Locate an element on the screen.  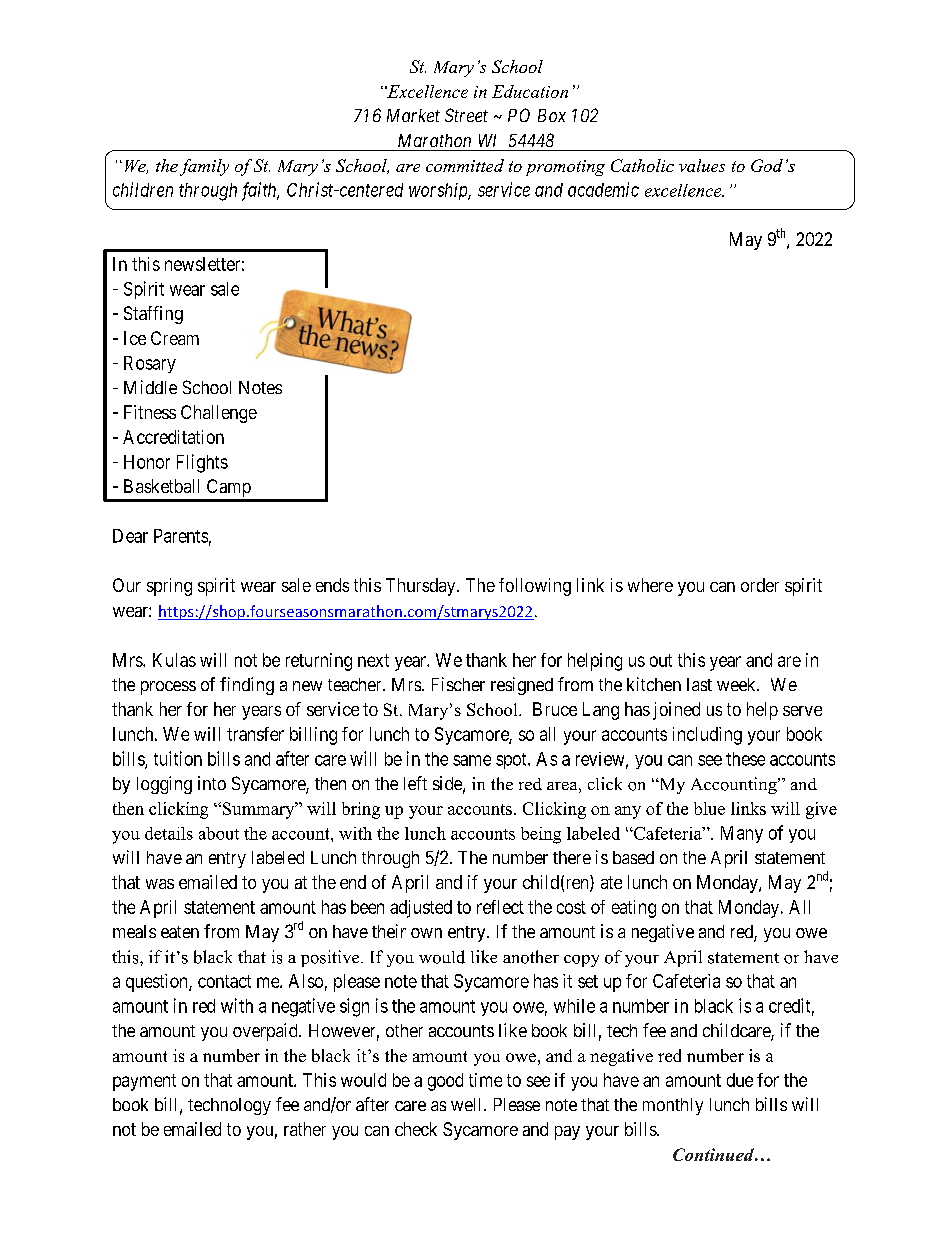
these is located at coordinates (745, 759).
